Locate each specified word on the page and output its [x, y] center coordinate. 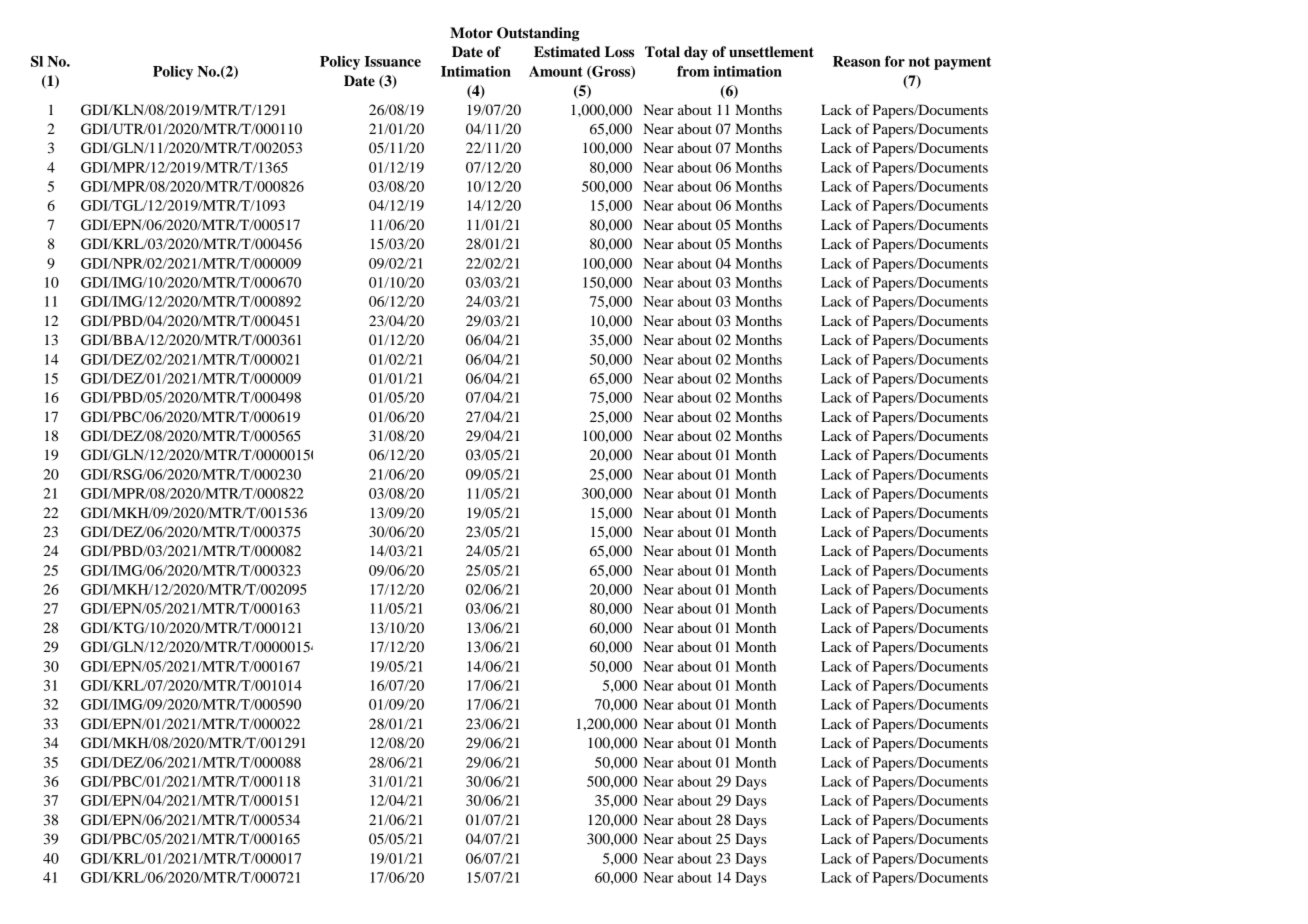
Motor [471, 32]
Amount [556, 71]
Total [662, 51]
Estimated [567, 52]
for [895, 61]
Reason [857, 61]
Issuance [392, 61]
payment [962, 63]
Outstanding [538, 34]
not [919, 62]
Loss [619, 52]
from [693, 71]
